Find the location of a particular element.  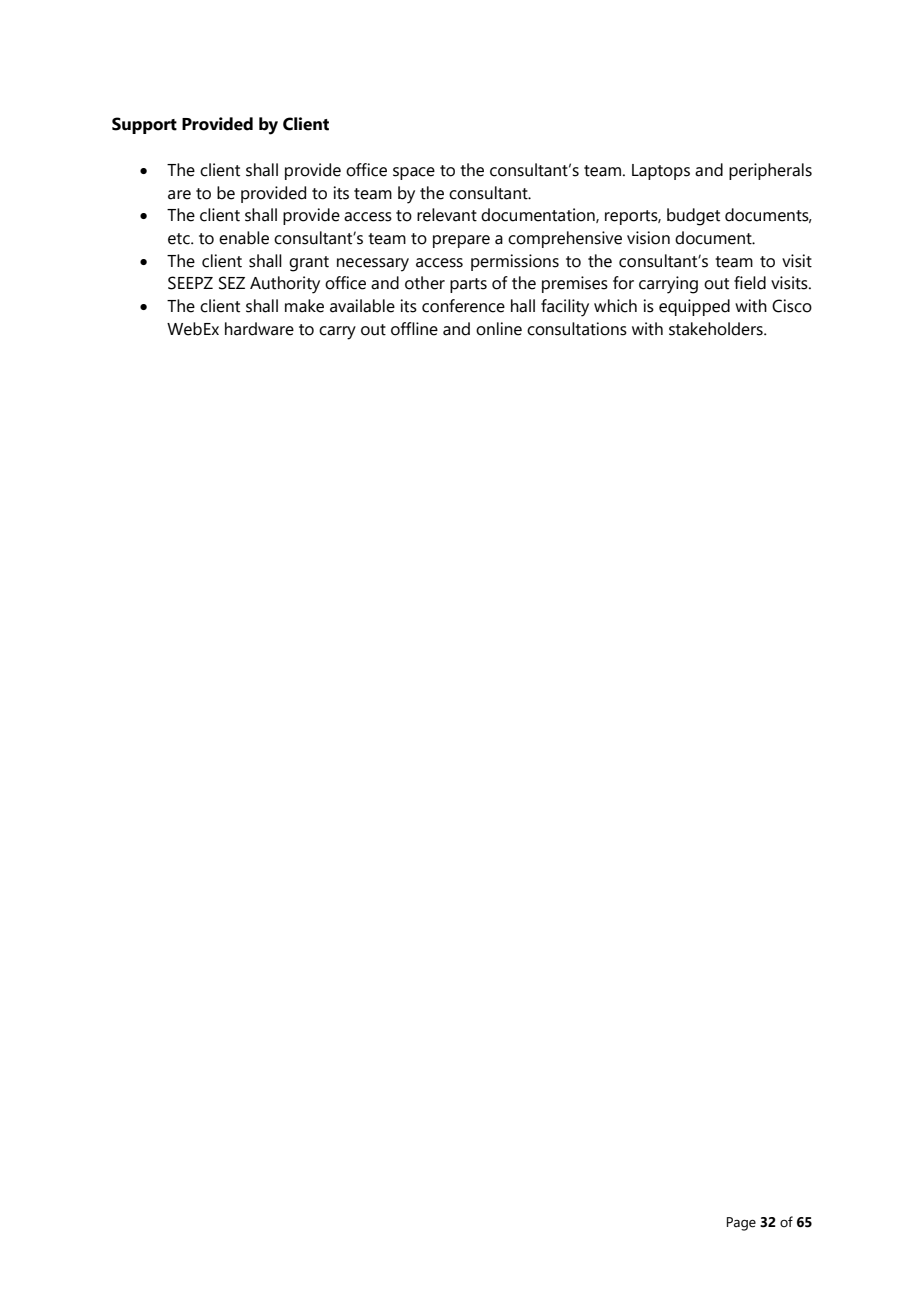

offline is located at coordinates (414, 329).
